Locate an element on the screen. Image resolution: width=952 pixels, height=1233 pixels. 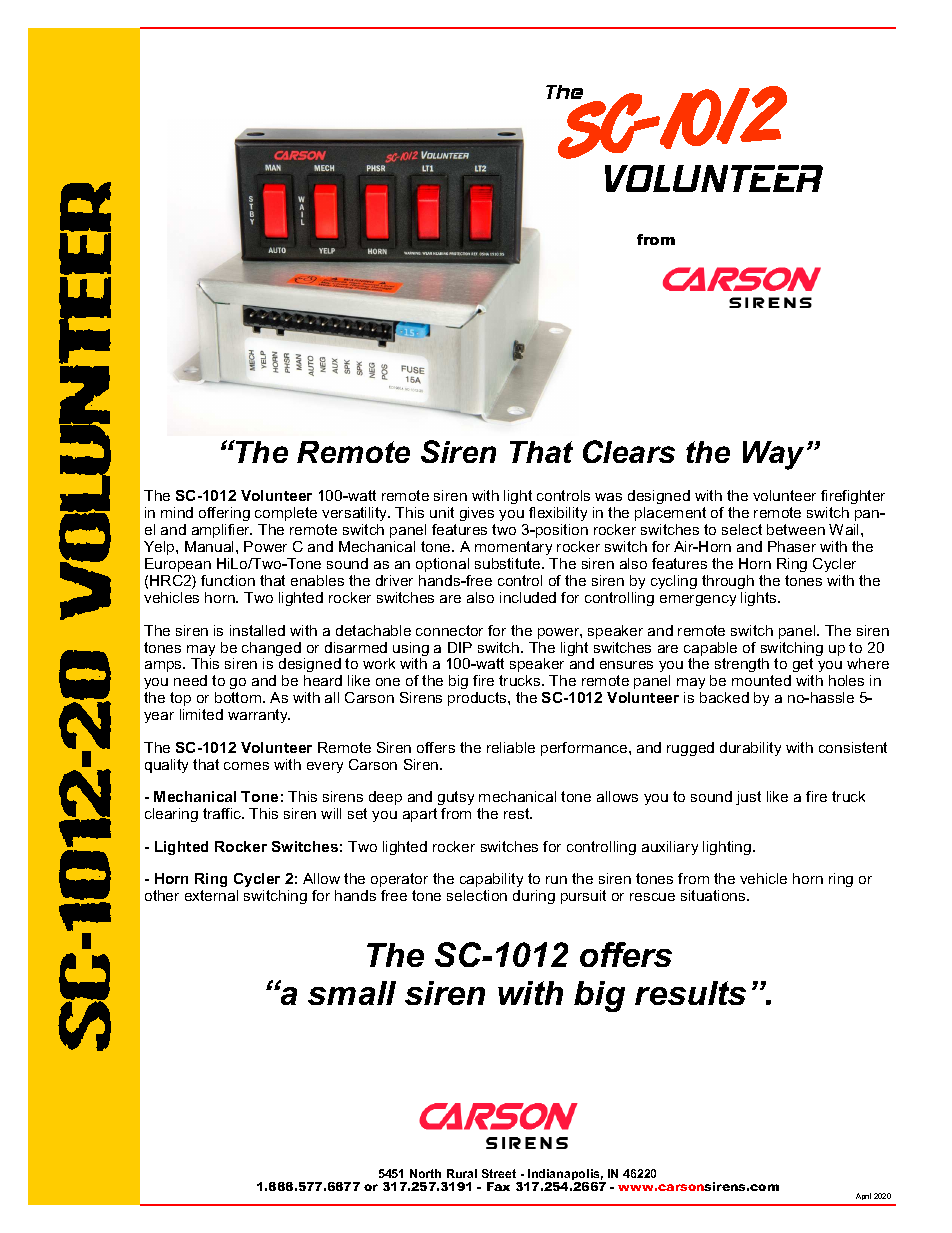
complete is located at coordinates (286, 514).
